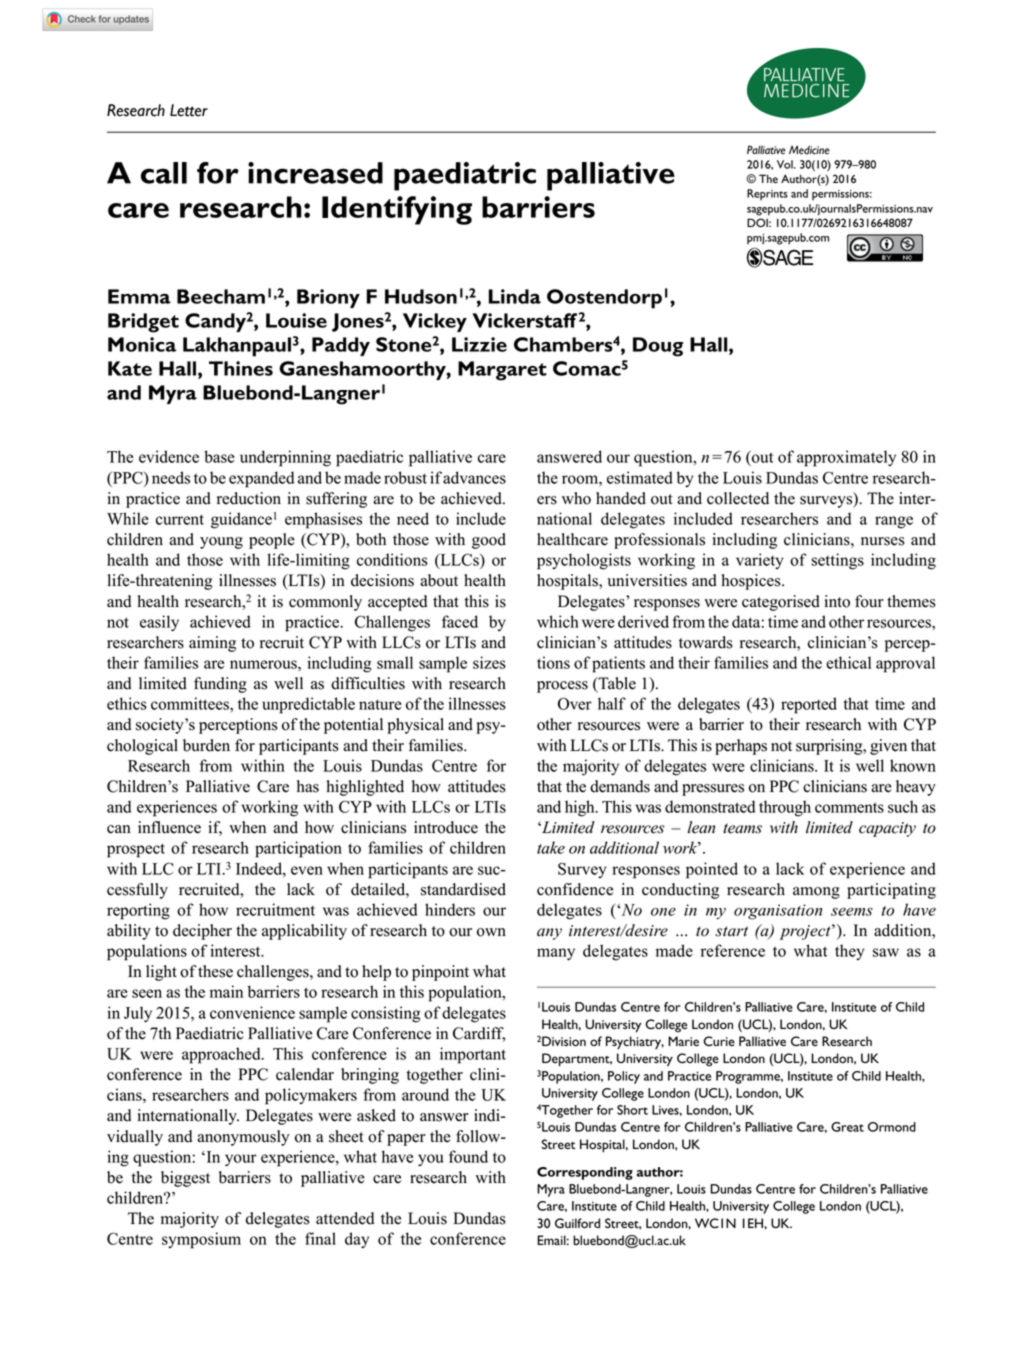 This screenshot has height=1361, width=1021. What do you see at coordinates (189, 110) in the screenshot?
I see `Letter` at bounding box center [189, 110].
